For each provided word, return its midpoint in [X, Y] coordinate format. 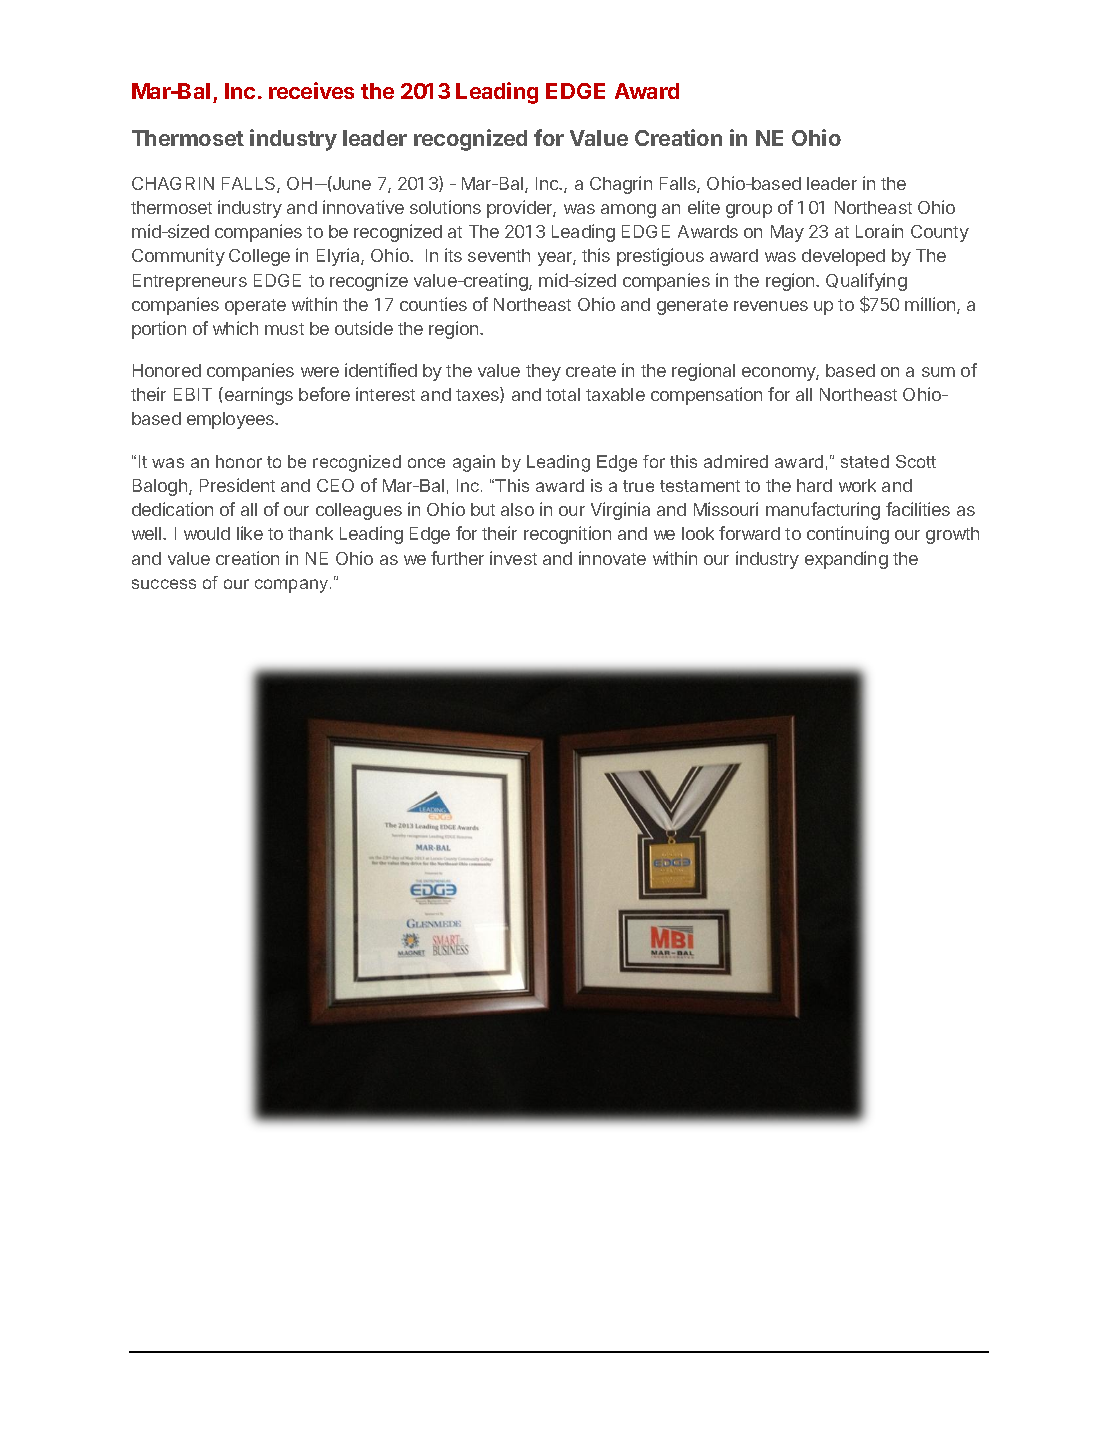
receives [311, 90]
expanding [846, 560]
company [293, 586]
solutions [445, 207]
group [749, 211]
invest [513, 558]
